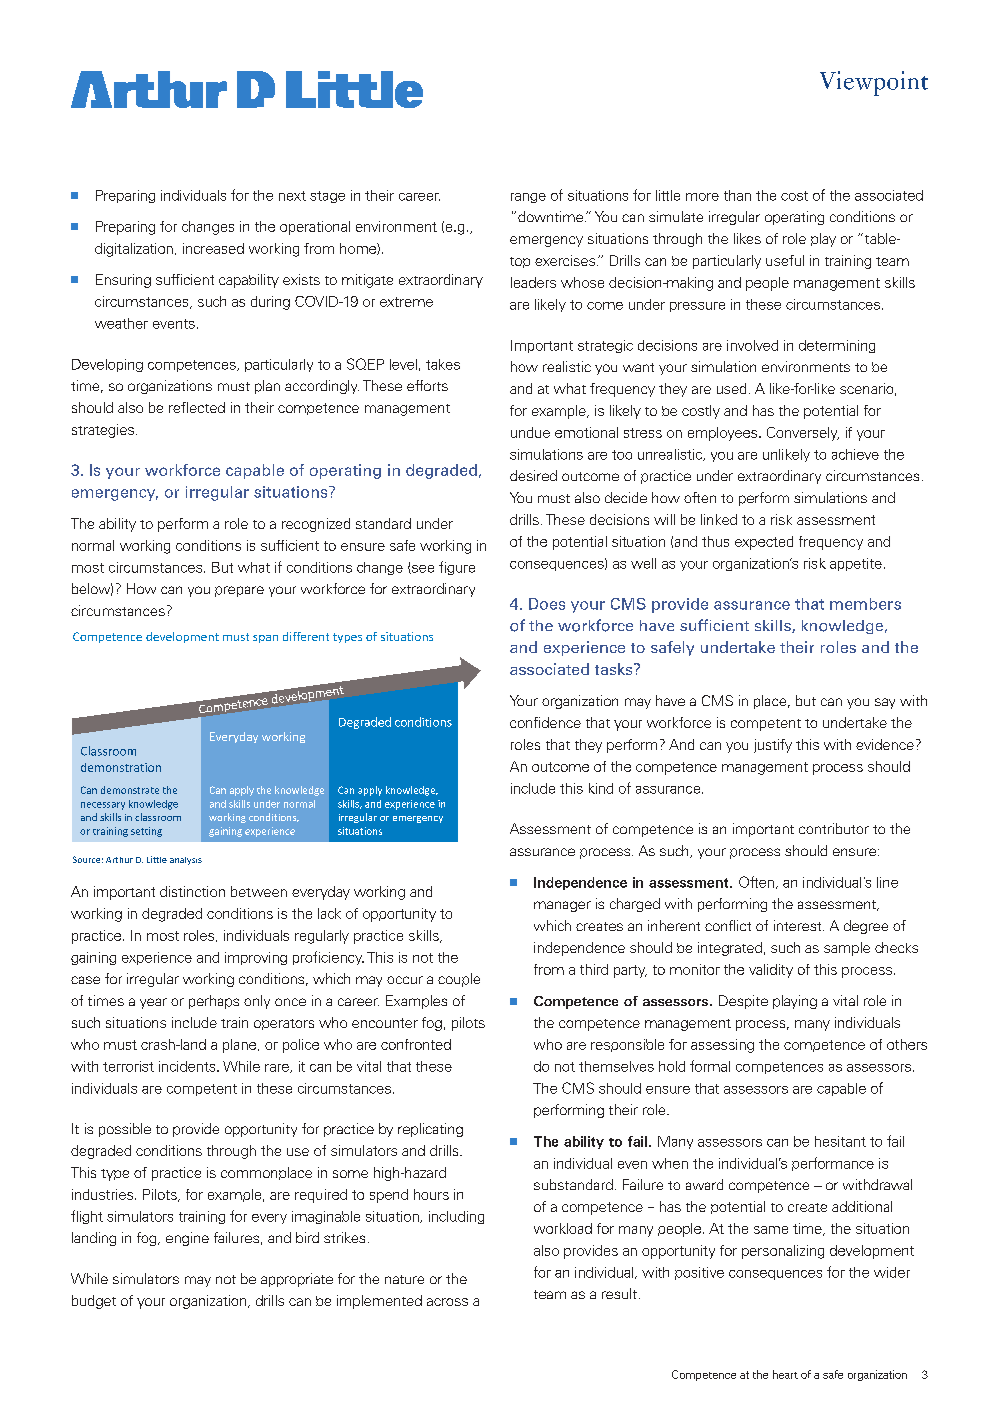 This screenshot has height=1413, width=999. Describe the element at coordinates (292, 196) in the screenshot. I see `next` at that location.
